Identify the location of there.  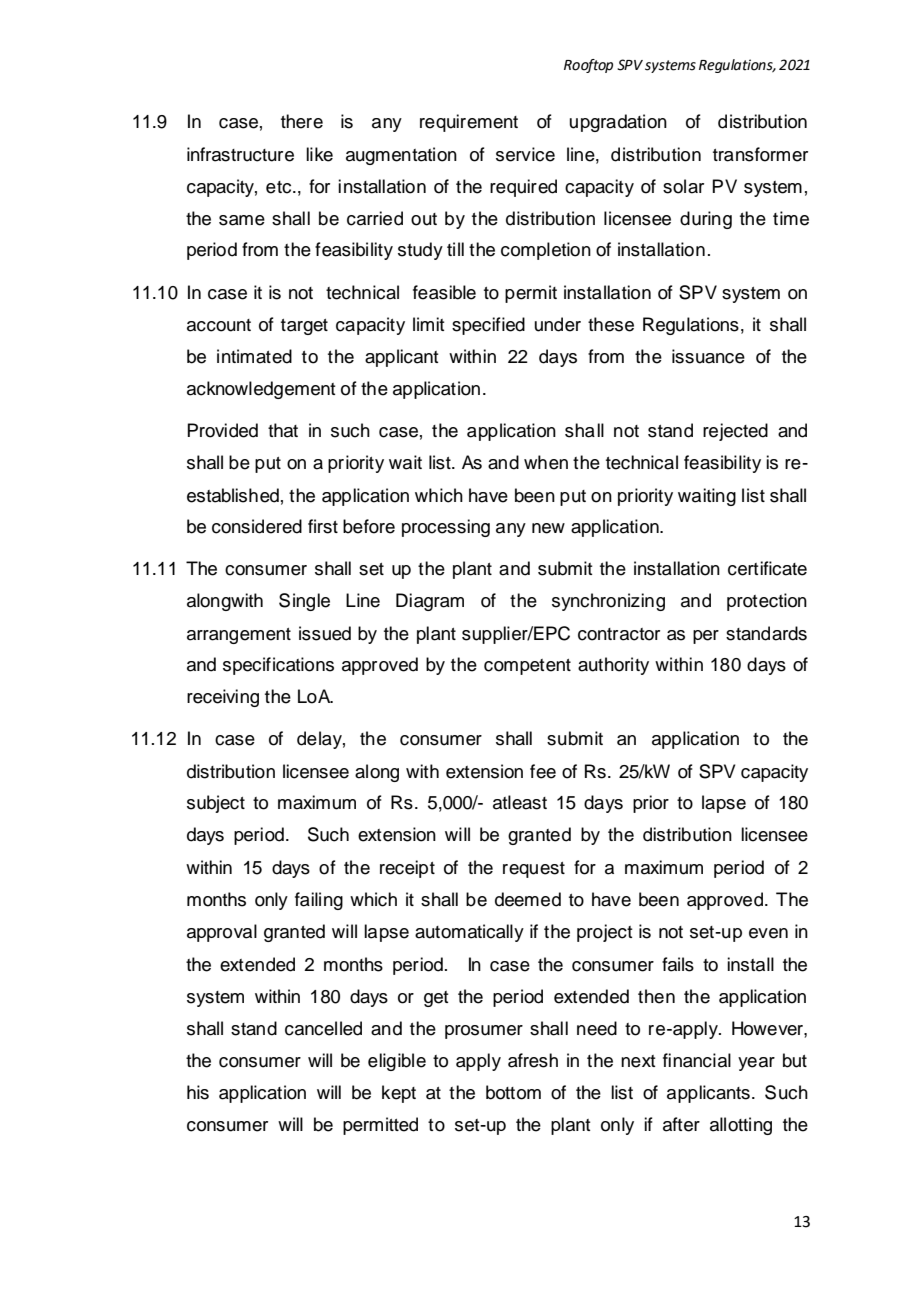
(302, 121).
